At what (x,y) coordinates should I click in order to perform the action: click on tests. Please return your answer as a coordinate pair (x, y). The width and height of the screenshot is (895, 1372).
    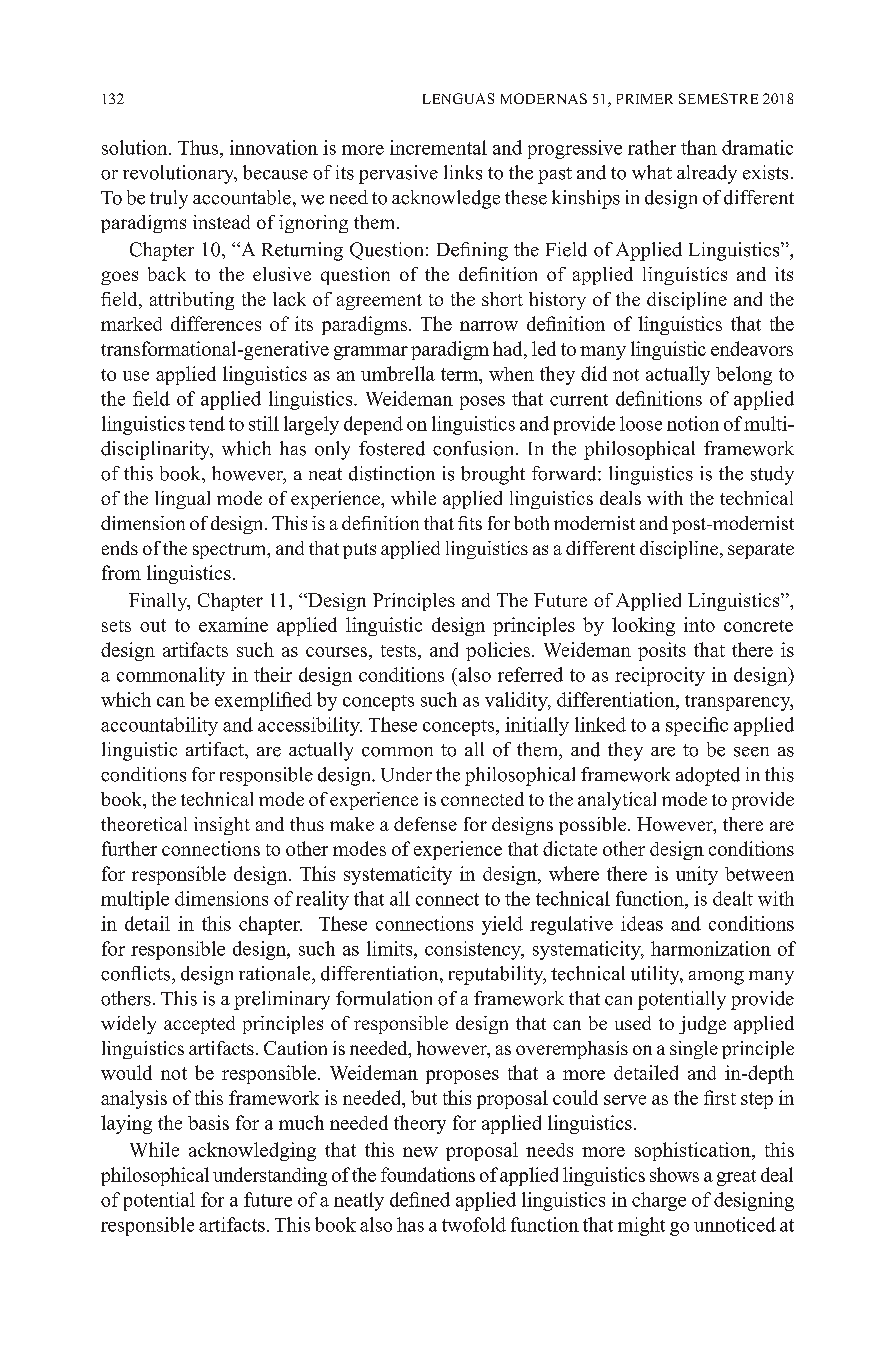
    Looking at the image, I should click on (400, 651).
